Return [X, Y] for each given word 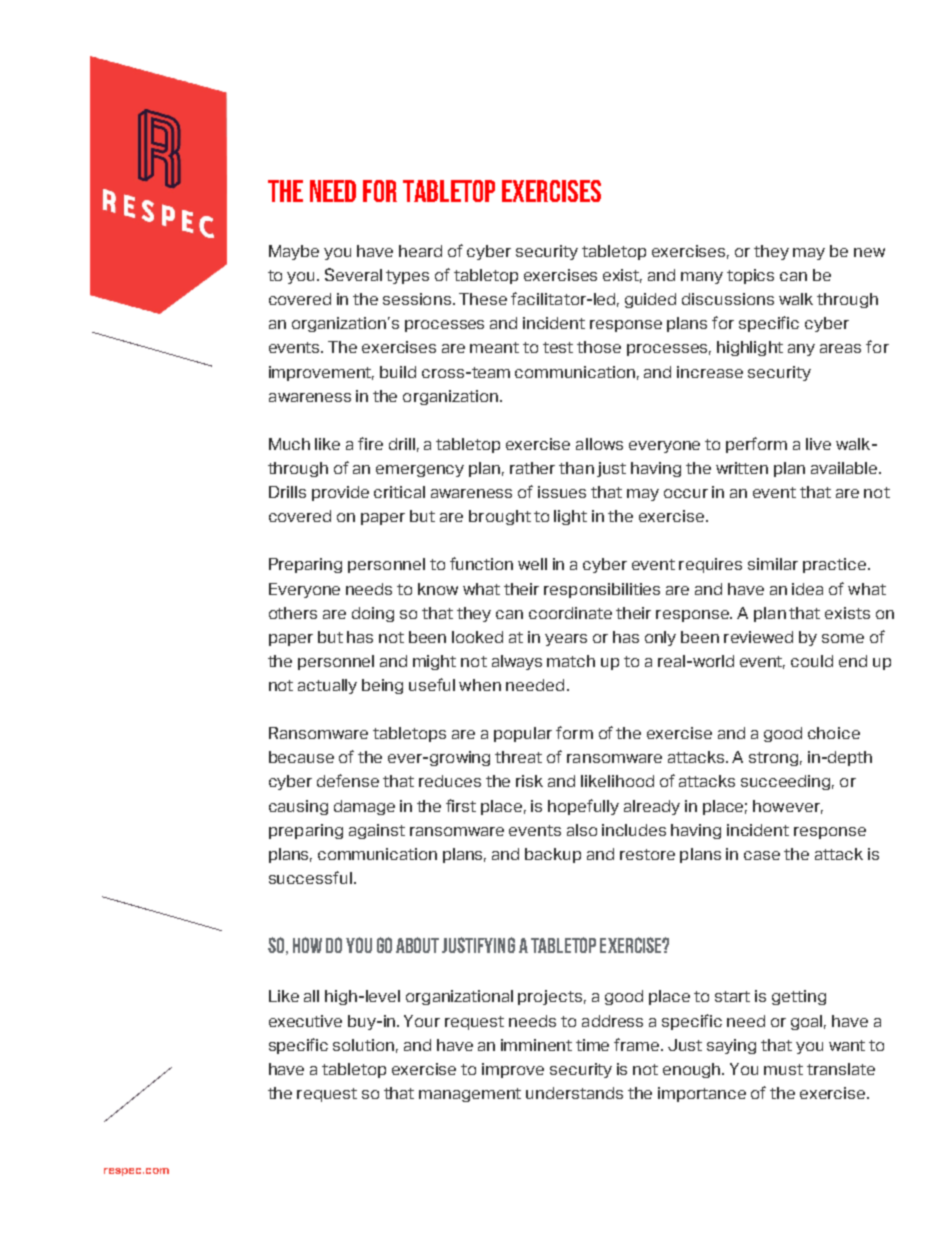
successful [310, 877]
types [407, 277]
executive [305, 1021]
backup [553, 855]
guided [650, 300]
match [571, 661]
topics [750, 276]
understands [574, 1093]
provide [340, 493]
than [576, 468]
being [382, 686]
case [762, 855]
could [812, 661]
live [818, 444]
